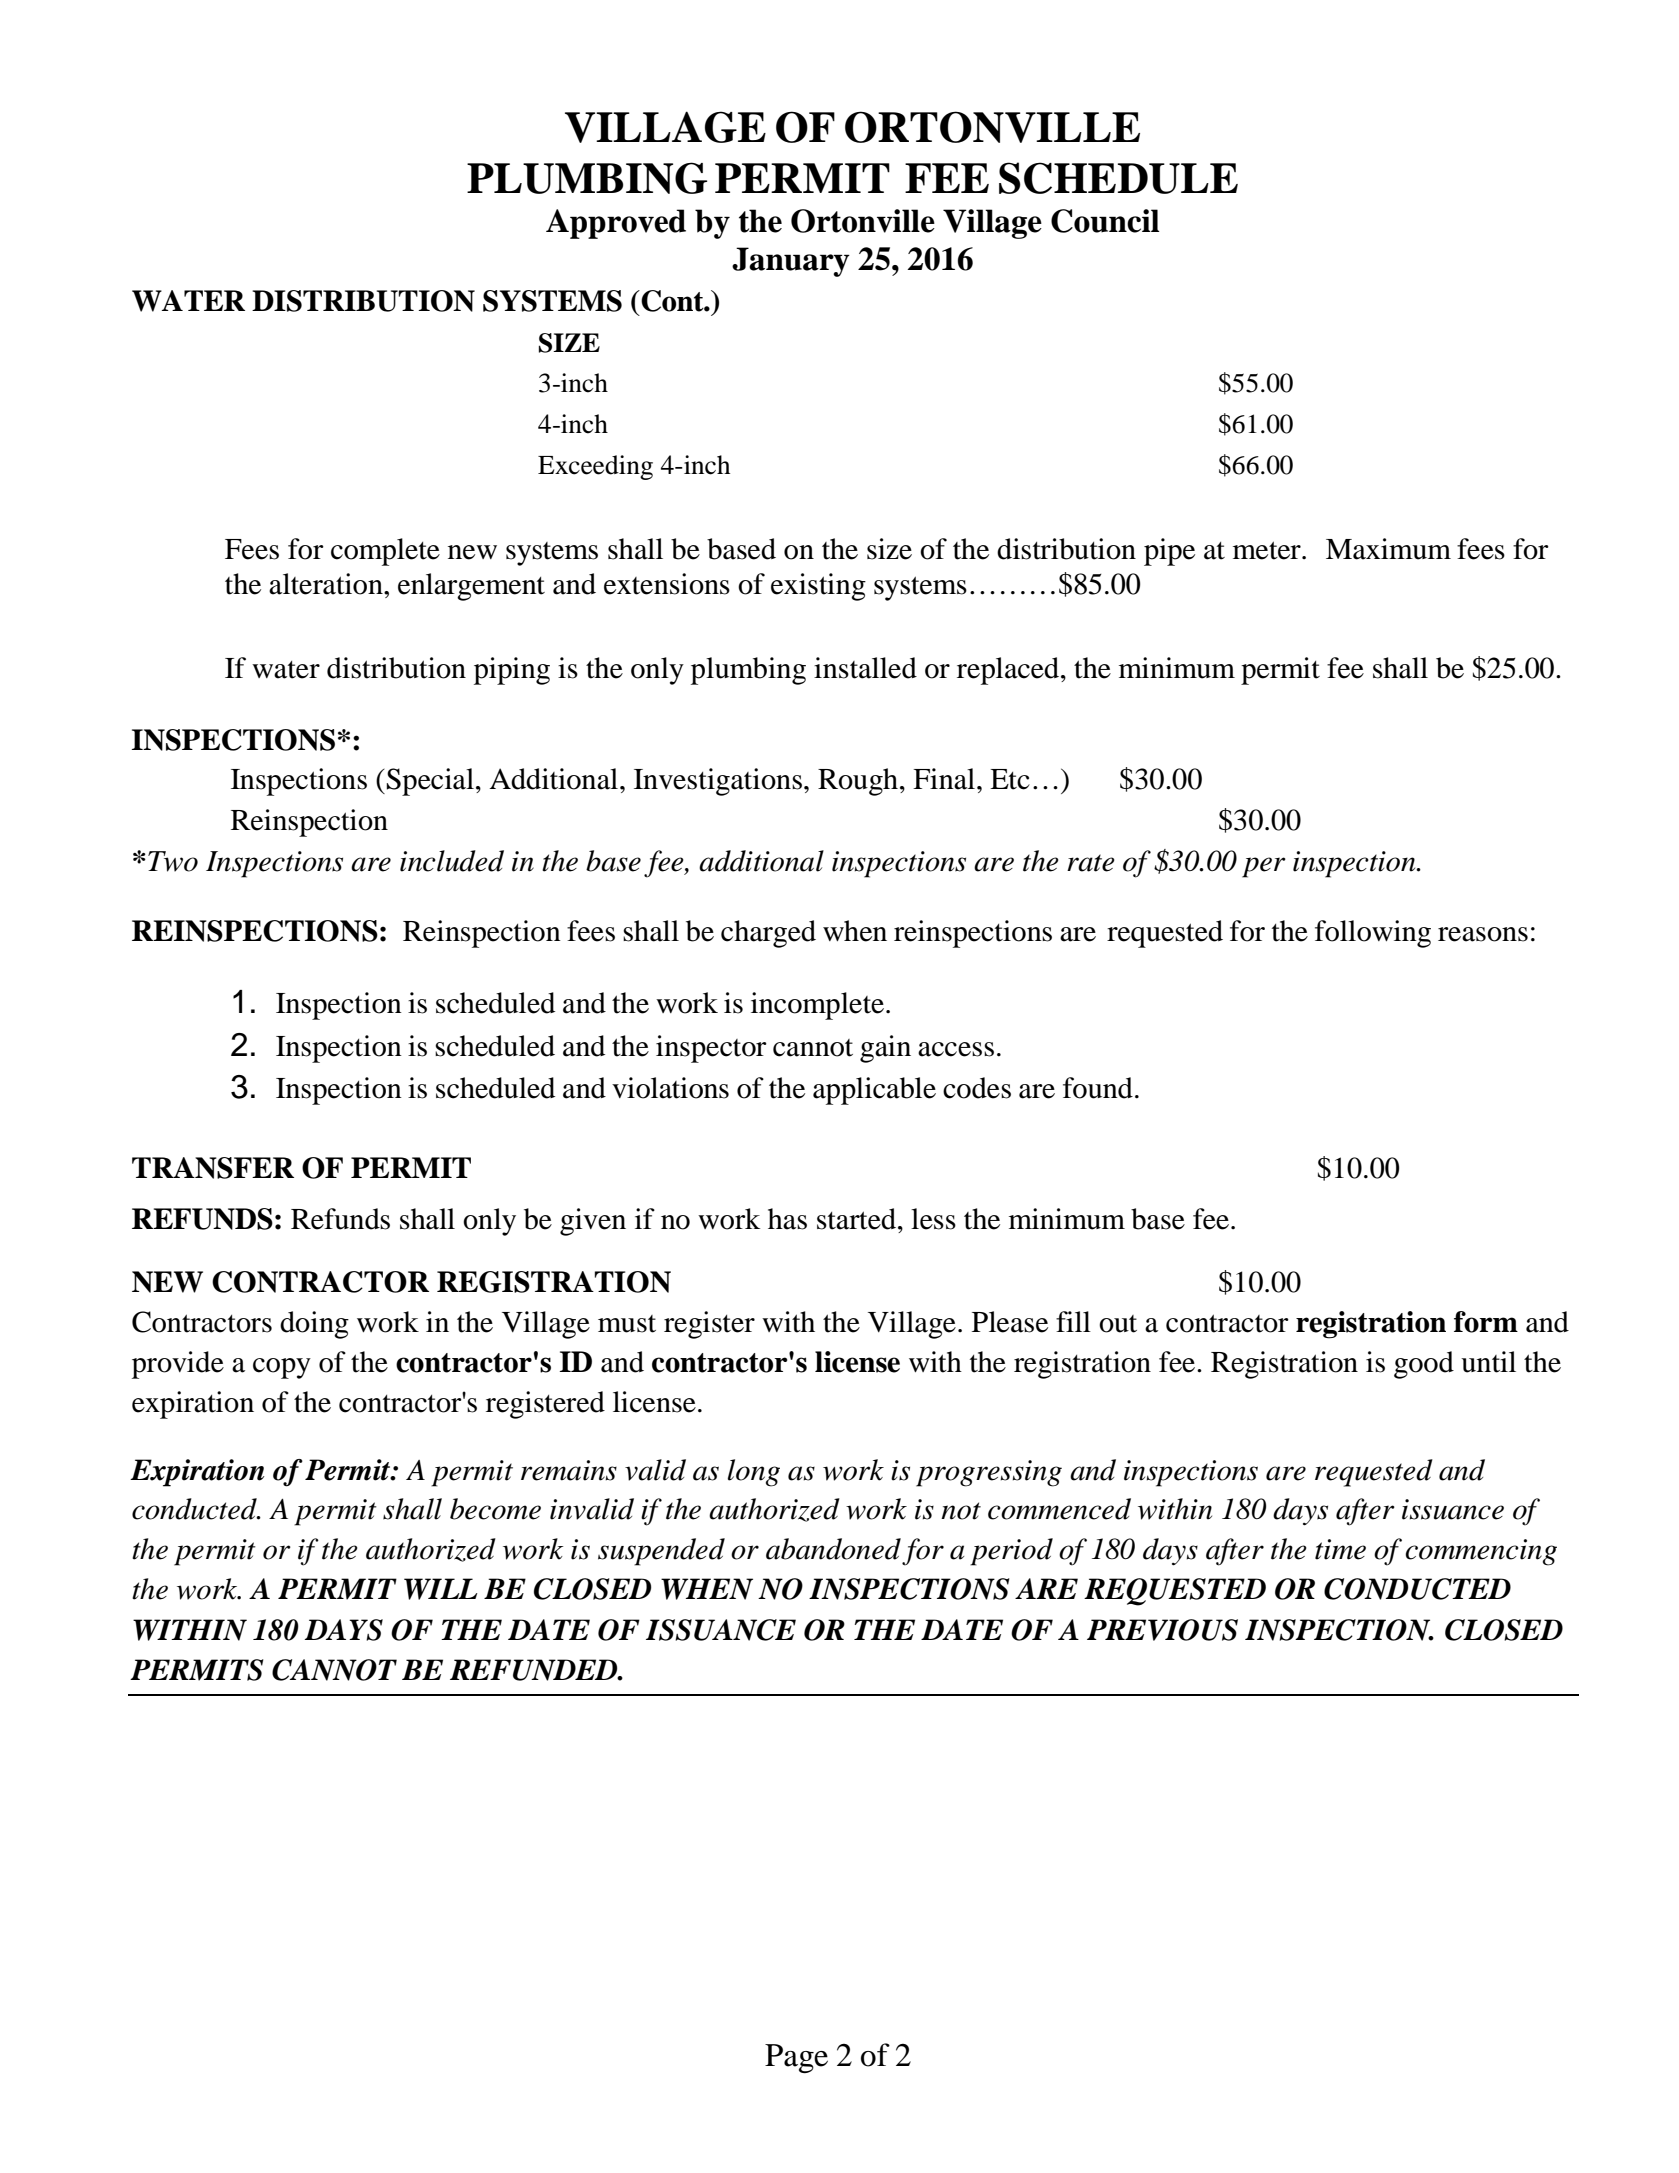  What do you see at coordinates (616, 224) in the document?
I see `Approved` at bounding box center [616, 224].
